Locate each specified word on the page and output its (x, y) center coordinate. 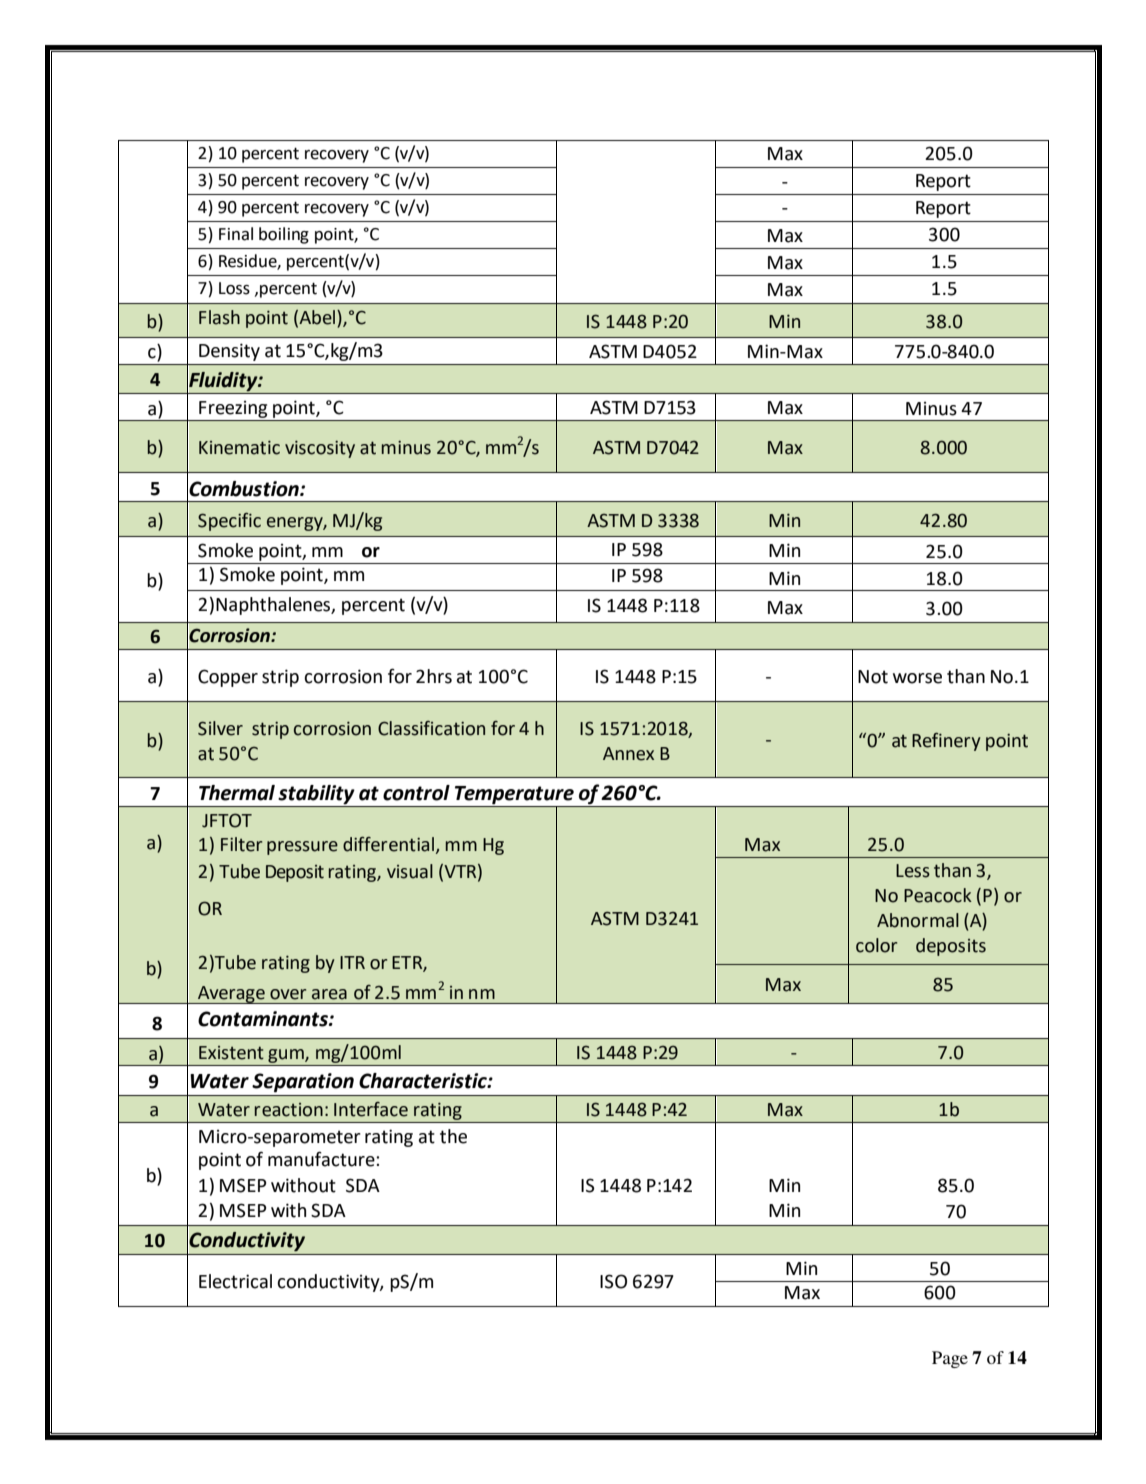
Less (913, 871)
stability (316, 794)
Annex (628, 754)
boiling (284, 235)
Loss (234, 288)
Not (873, 677)
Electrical (235, 1281)
